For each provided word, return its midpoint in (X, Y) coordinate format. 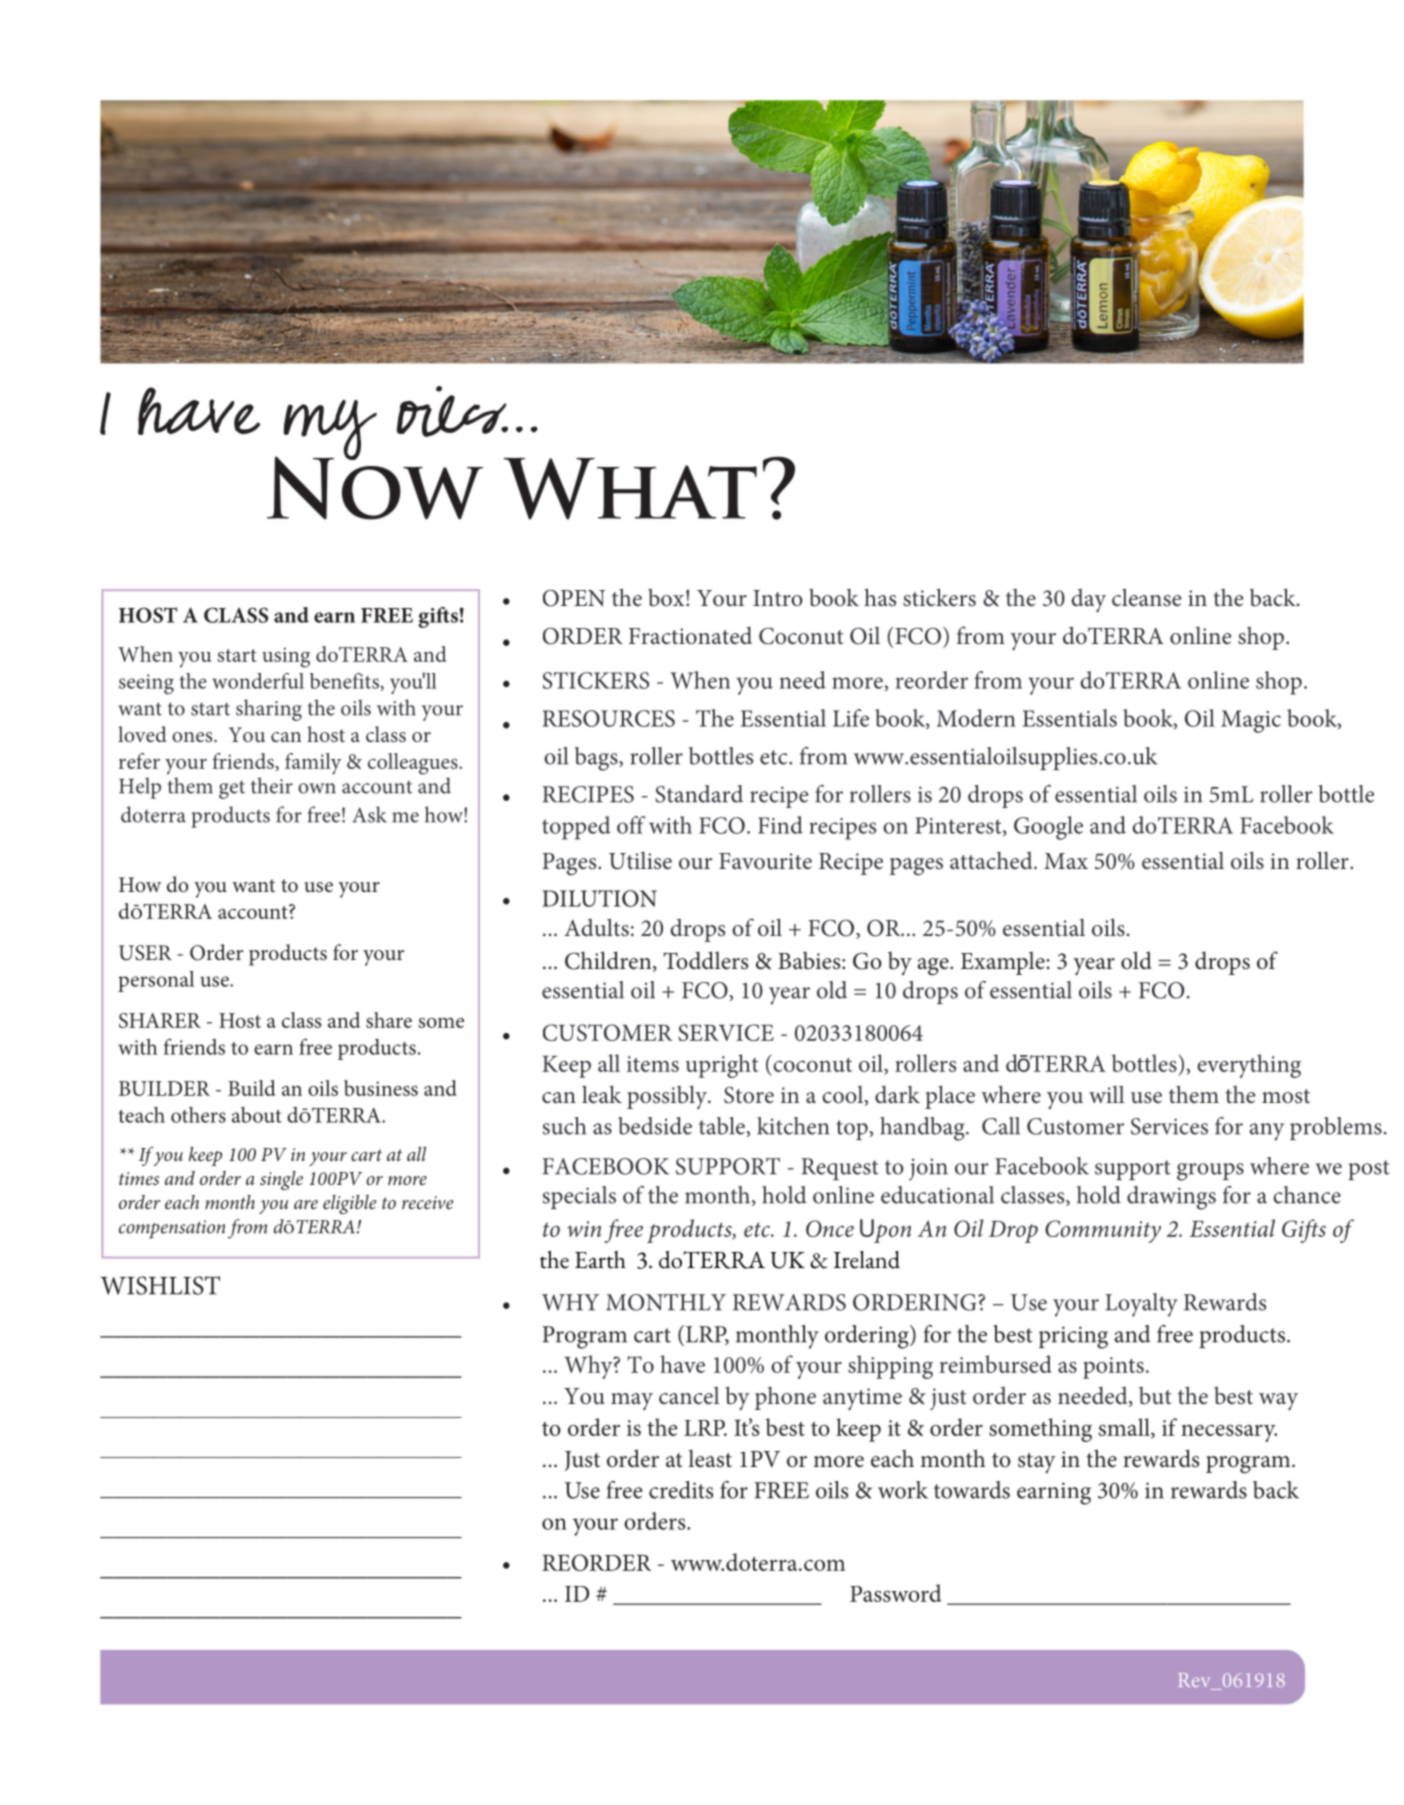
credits (681, 1490)
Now (375, 487)
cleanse (1147, 597)
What (630, 489)
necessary (1229, 1433)
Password (896, 1593)
